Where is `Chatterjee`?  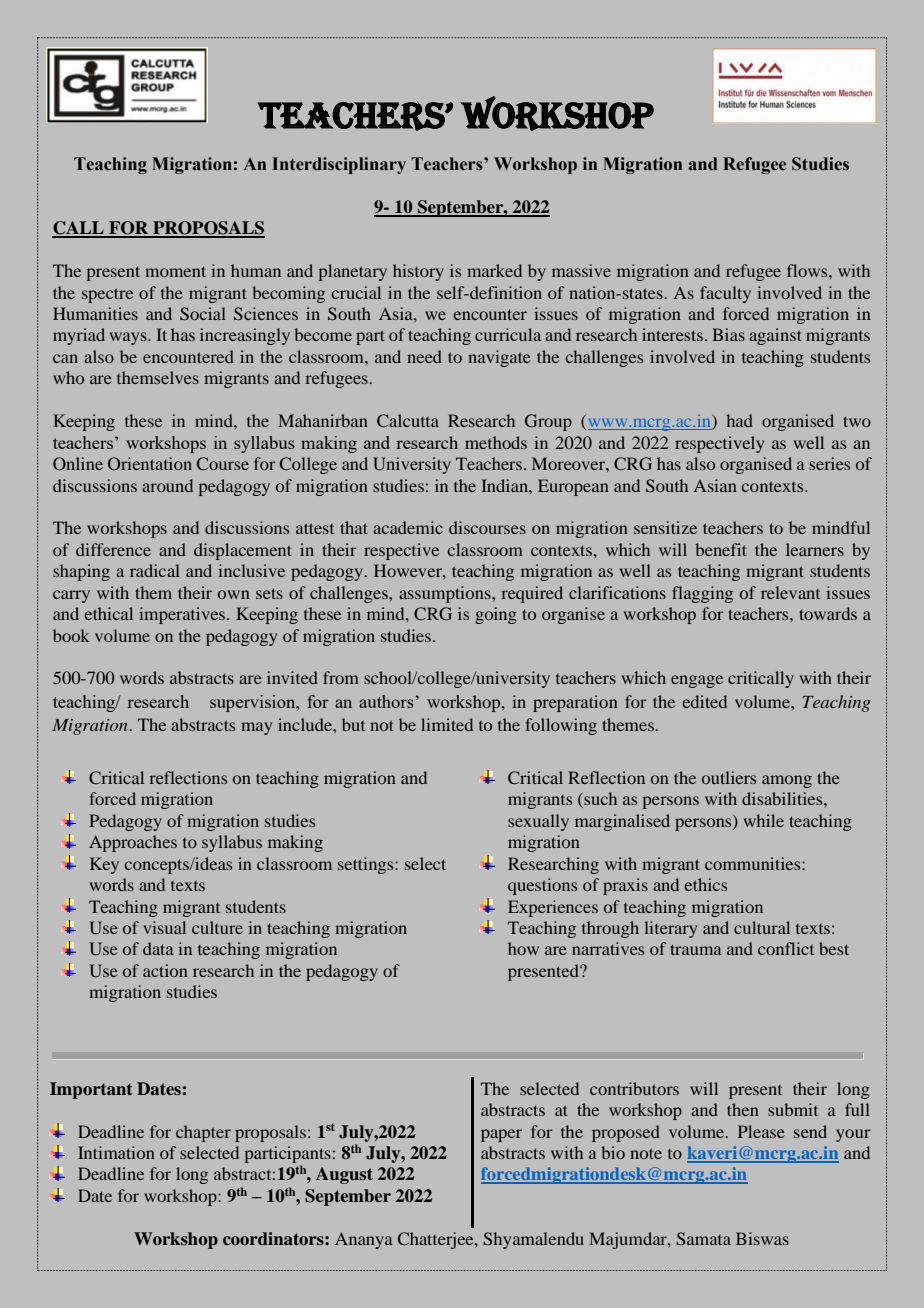
Chatterjee is located at coordinates (437, 1240).
